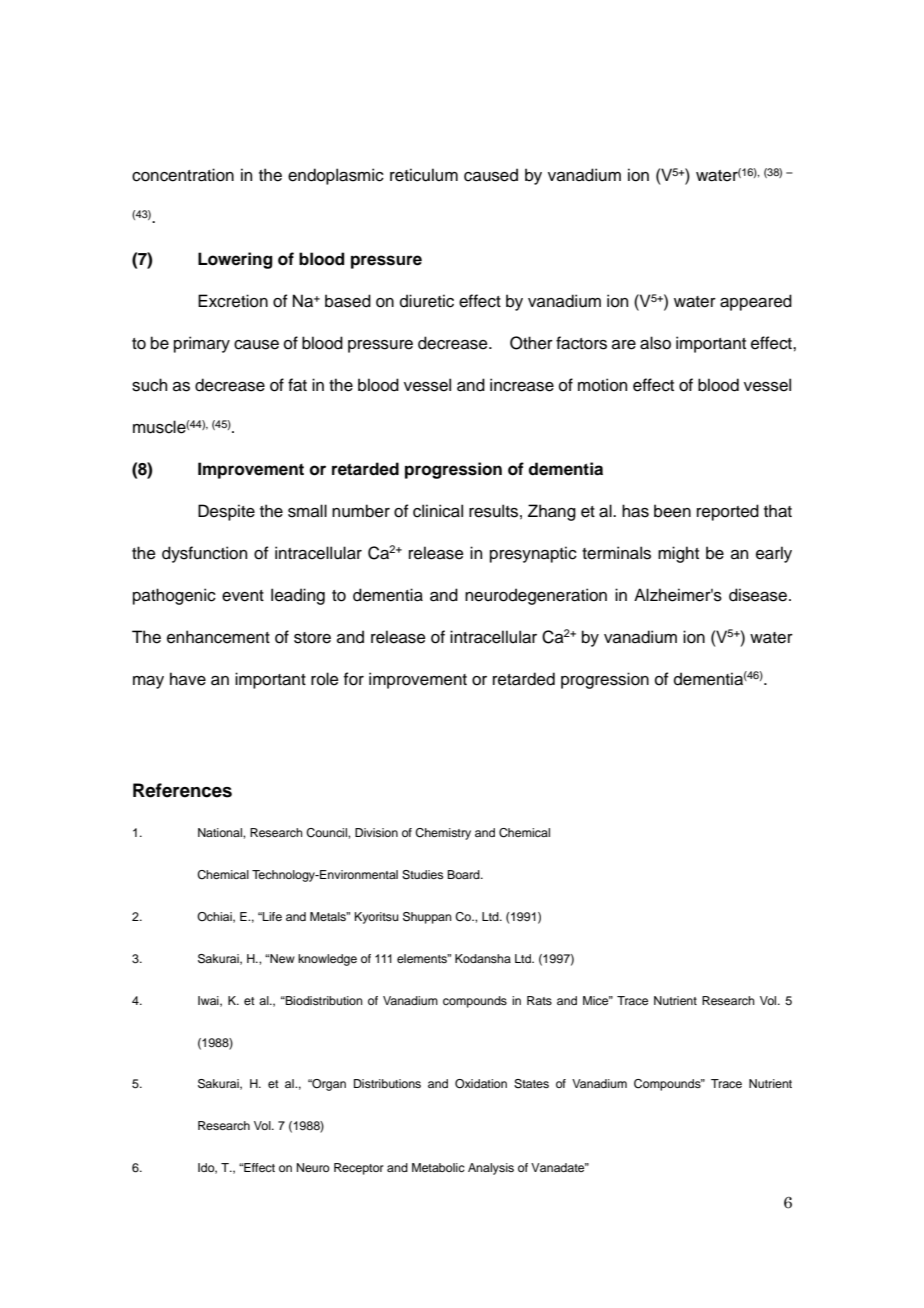  I want to click on Mice, so click(597, 1000).
